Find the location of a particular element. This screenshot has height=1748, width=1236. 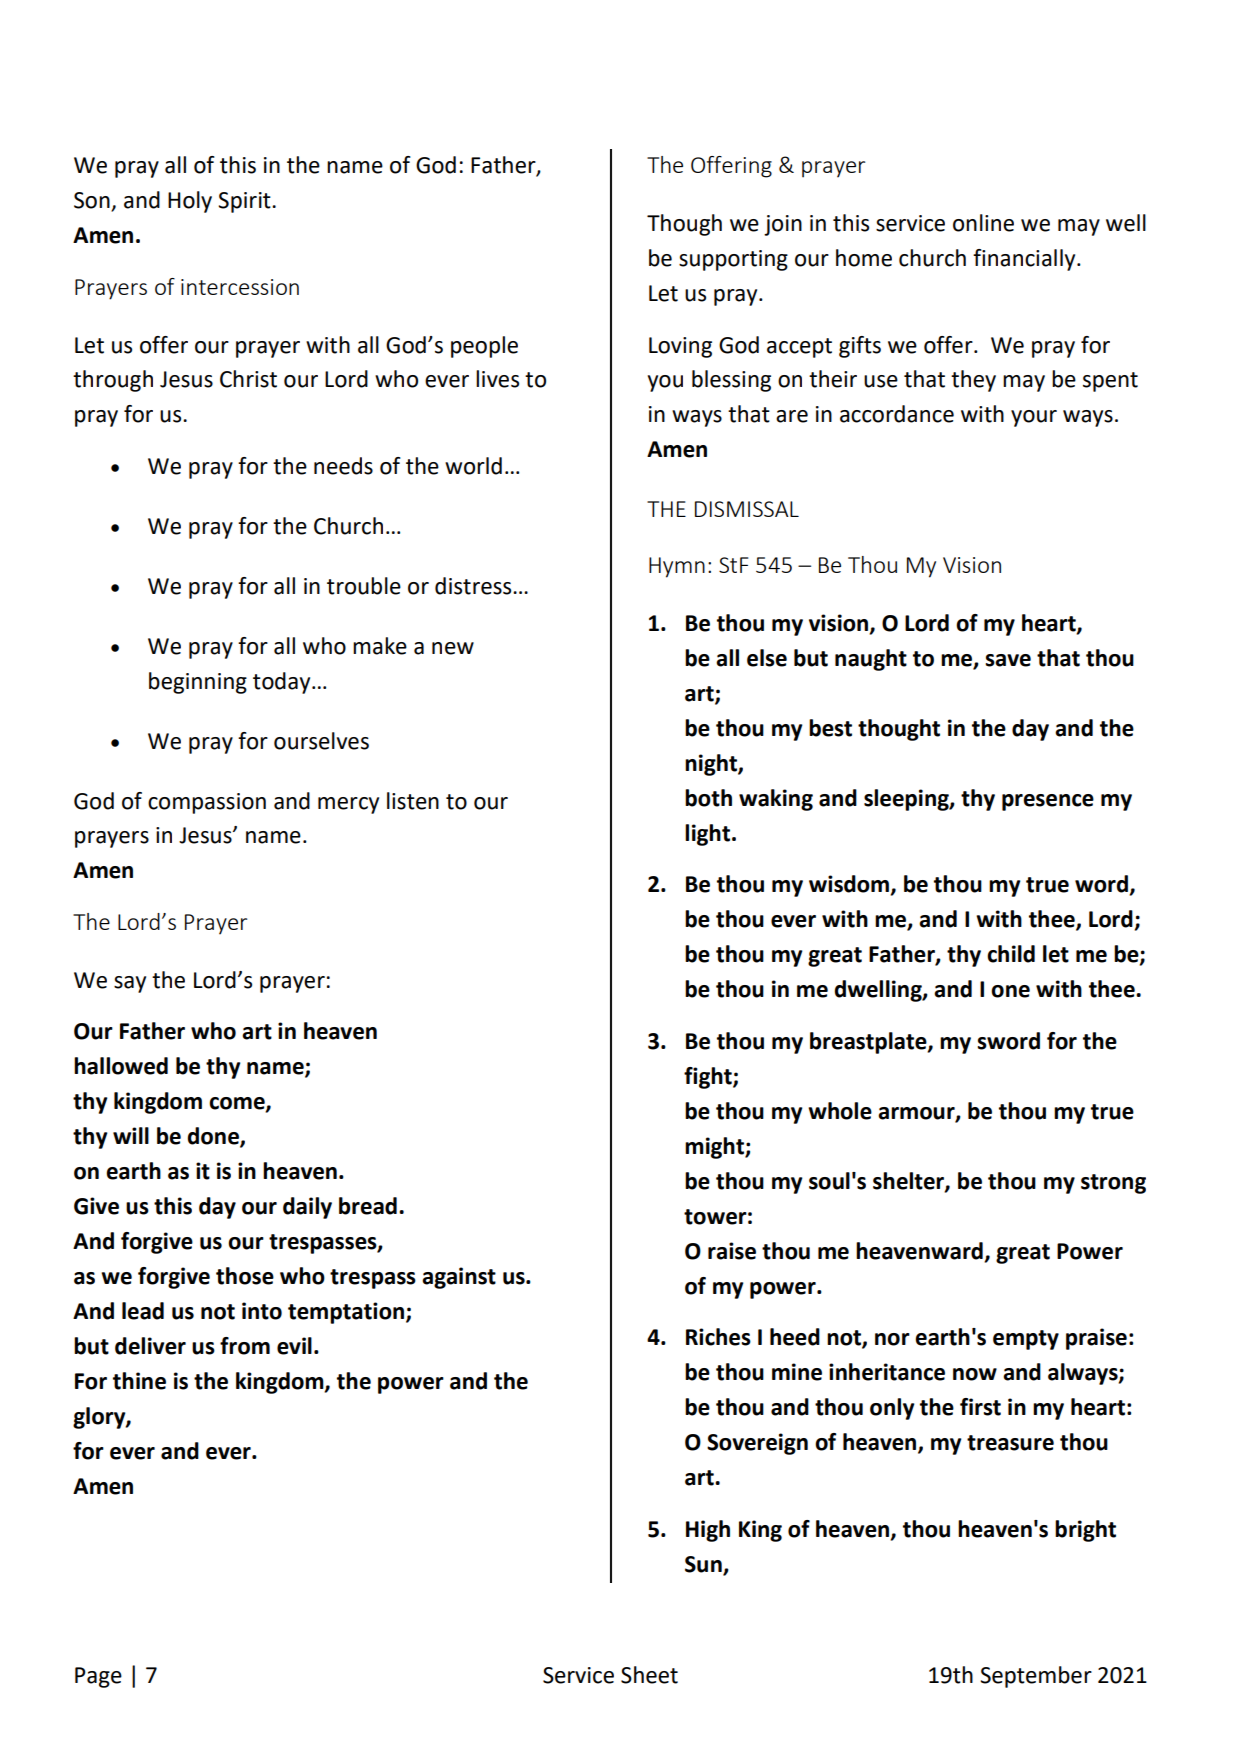

supporting is located at coordinates (733, 260).
